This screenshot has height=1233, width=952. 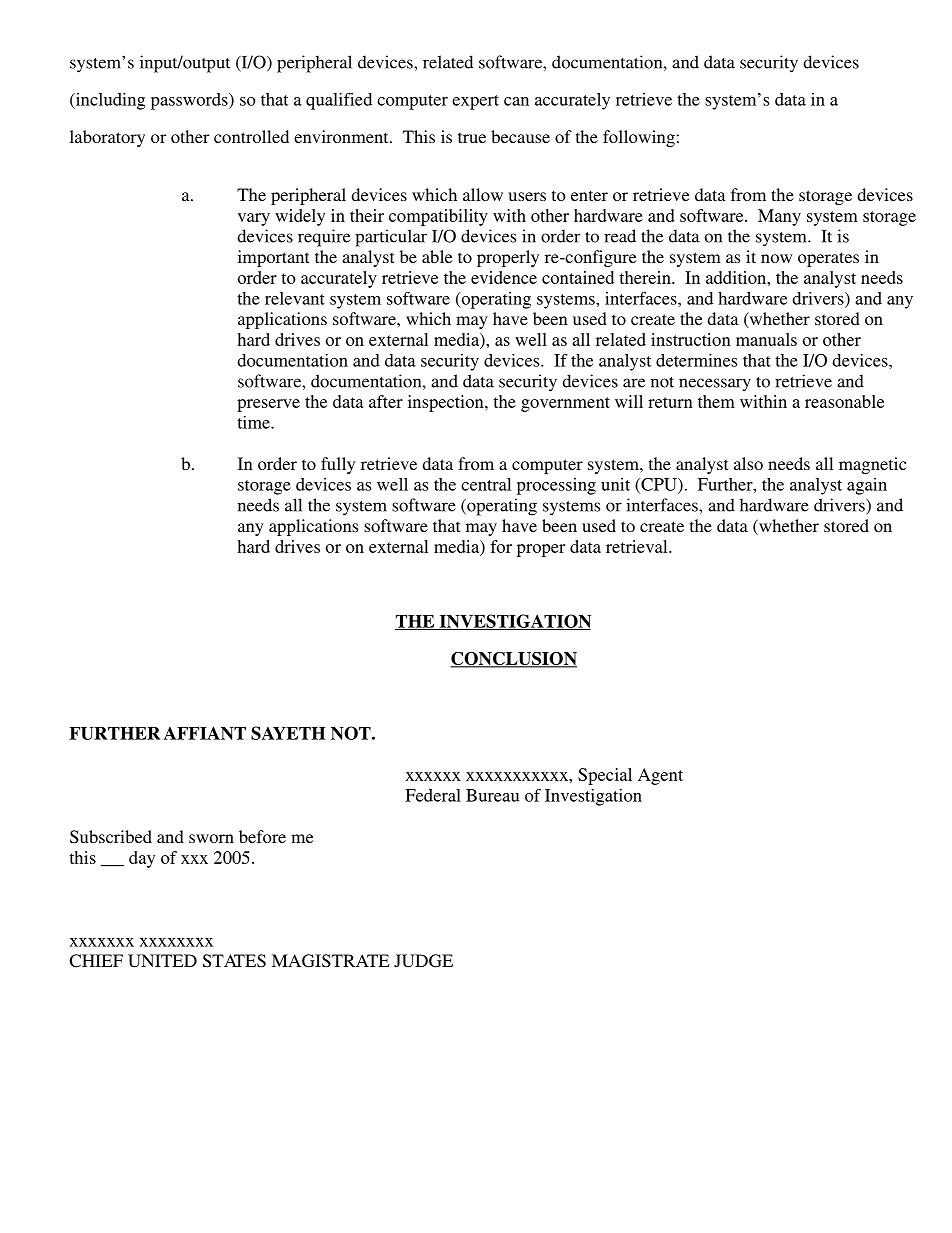 What do you see at coordinates (288, 733) in the screenshot?
I see `SAYETH` at bounding box center [288, 733].
